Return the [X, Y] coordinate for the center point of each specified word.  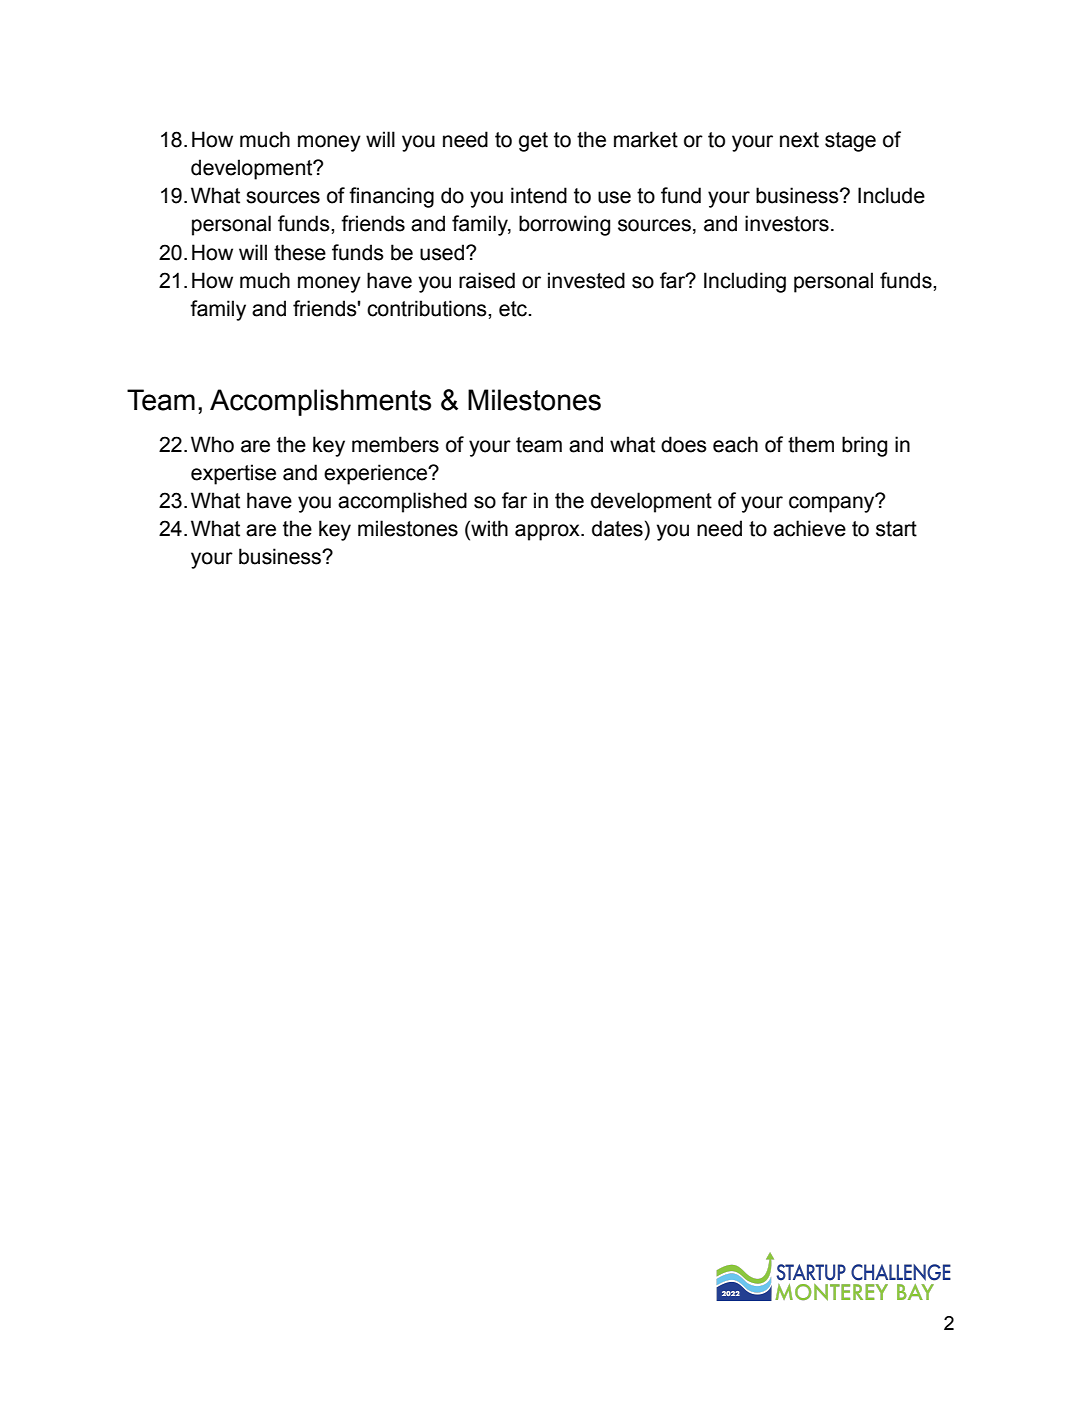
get [533, 142]
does [684, 444]
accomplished [402, 502]
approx [548, 532]
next [799, 140]
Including [745, 282]
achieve [809, 528]
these [300, 252]
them [811, 444]
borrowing [564, 225]
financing [391, 197]
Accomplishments [320, 402]
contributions [428, 308]
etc [514, 309]
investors [787, 223]
